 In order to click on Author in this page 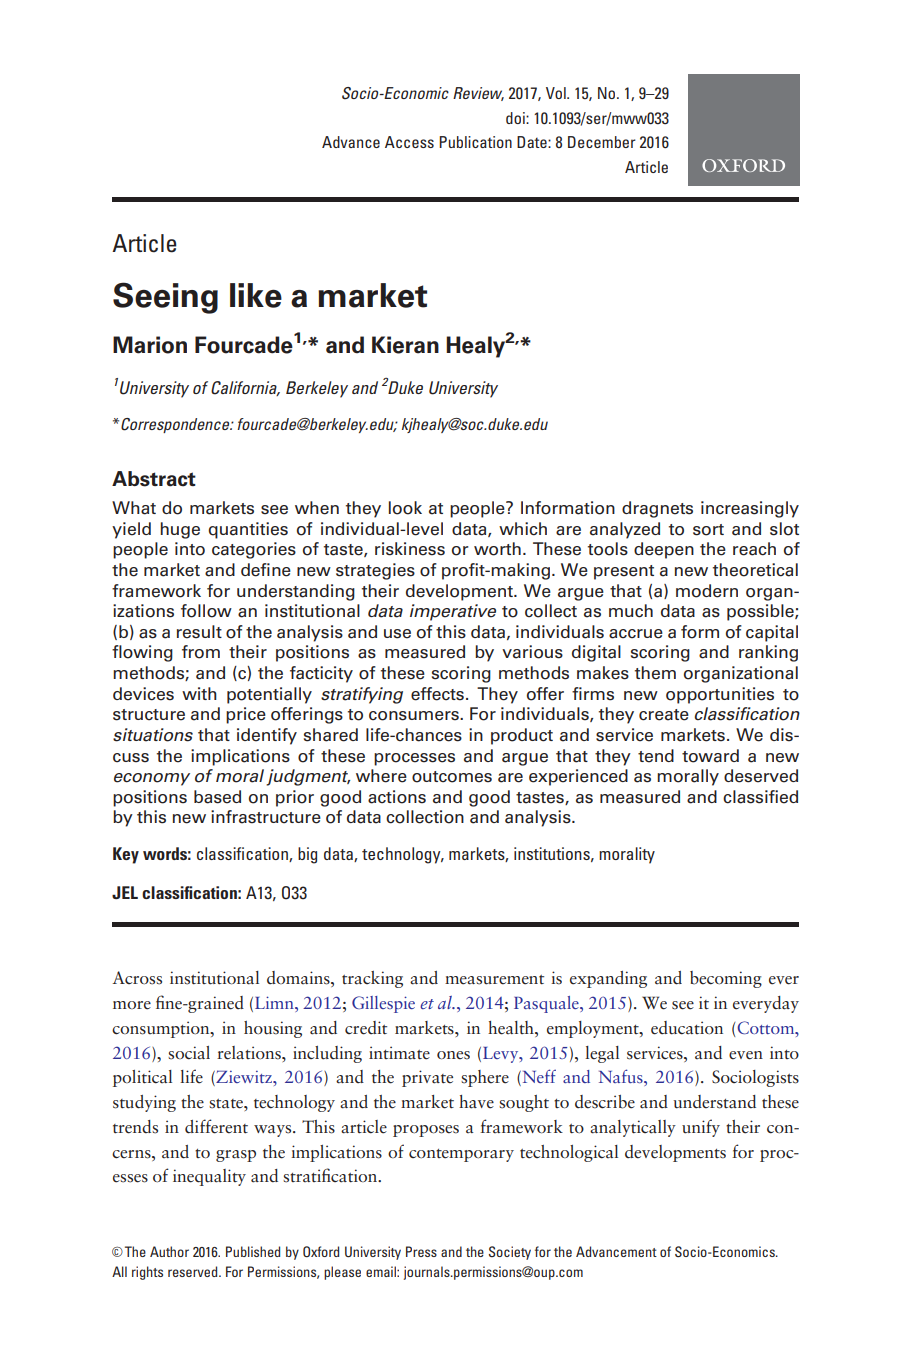, I will do `click(169, 1251)`.
